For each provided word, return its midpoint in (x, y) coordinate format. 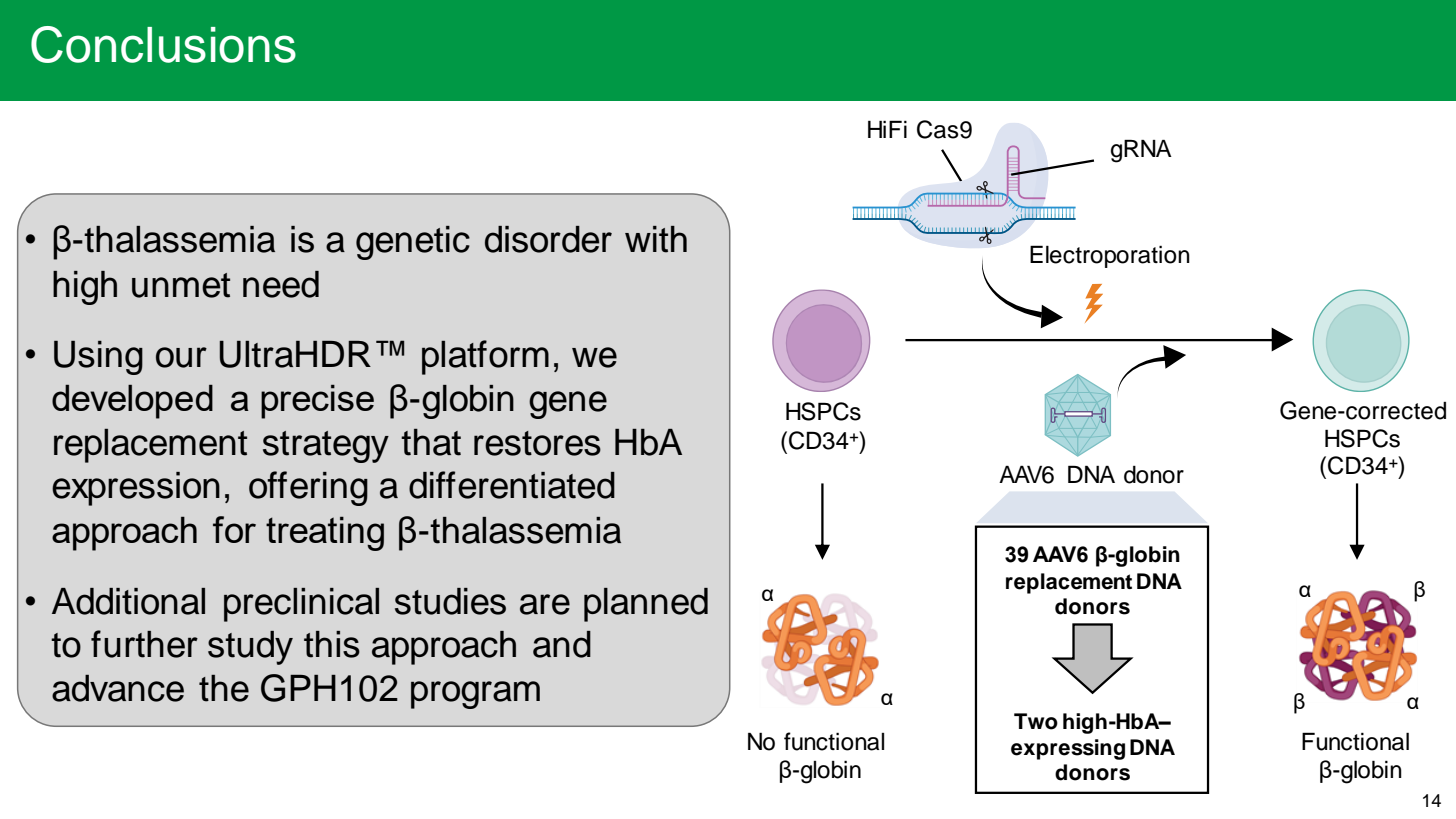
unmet (181, 285)
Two (1036, 721)
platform (485, 357)
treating (325, 534)
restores (537, 443)
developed (132, 402)
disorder (548, 239)
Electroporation (1110, 256)
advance (118, 688)
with (656, 239)
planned (646, 605)
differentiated (512, 485)
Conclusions (163, 44)
